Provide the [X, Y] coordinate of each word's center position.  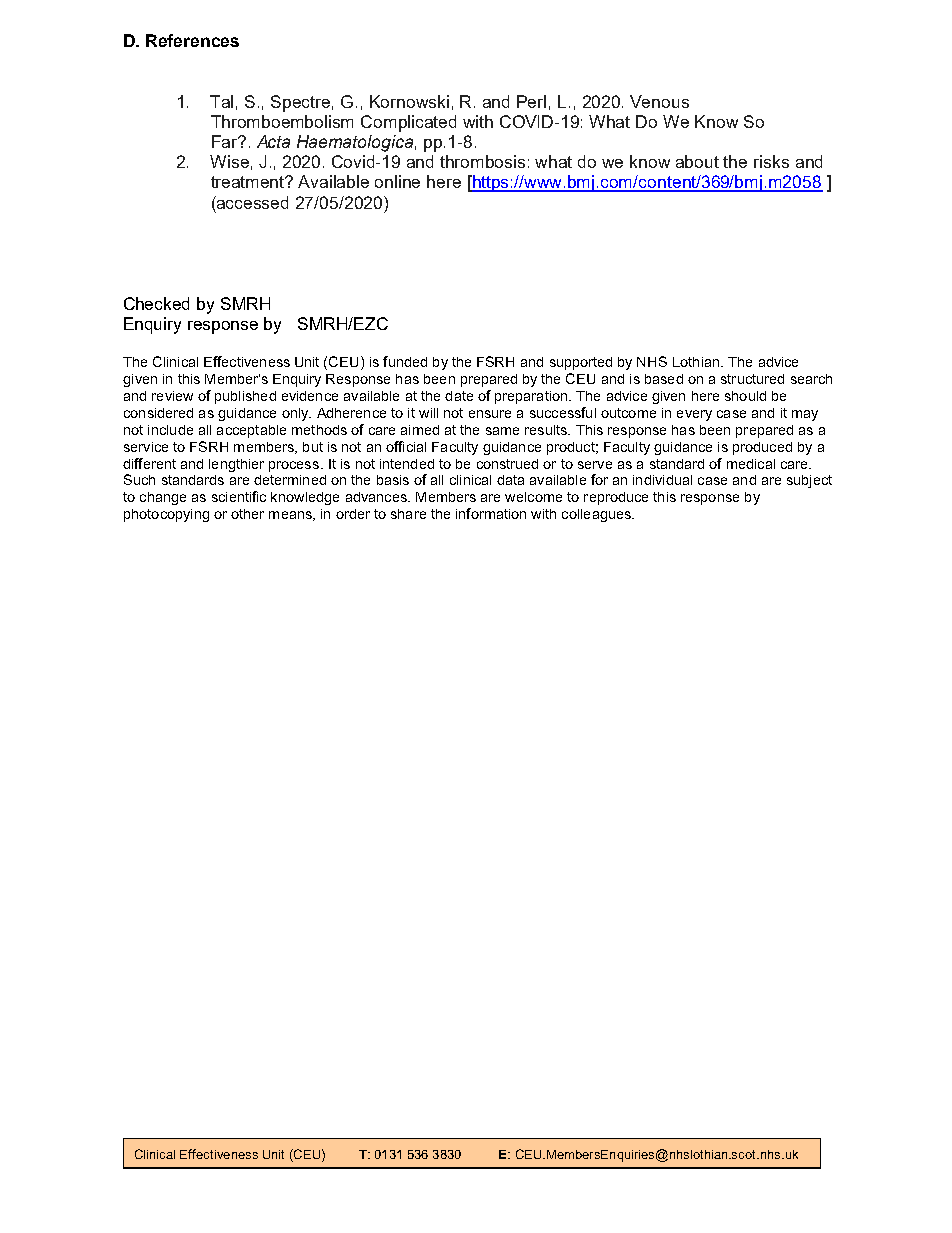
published [245, 397]
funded [405, 361]
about [697, 161]
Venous [659, 101]
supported [581, 363]
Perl [531, 101]
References [192, 40]
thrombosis [482, 161]
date [459, 396]
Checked [156, 303]
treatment [249, 182]
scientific [239, 496]
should [745, 396]
